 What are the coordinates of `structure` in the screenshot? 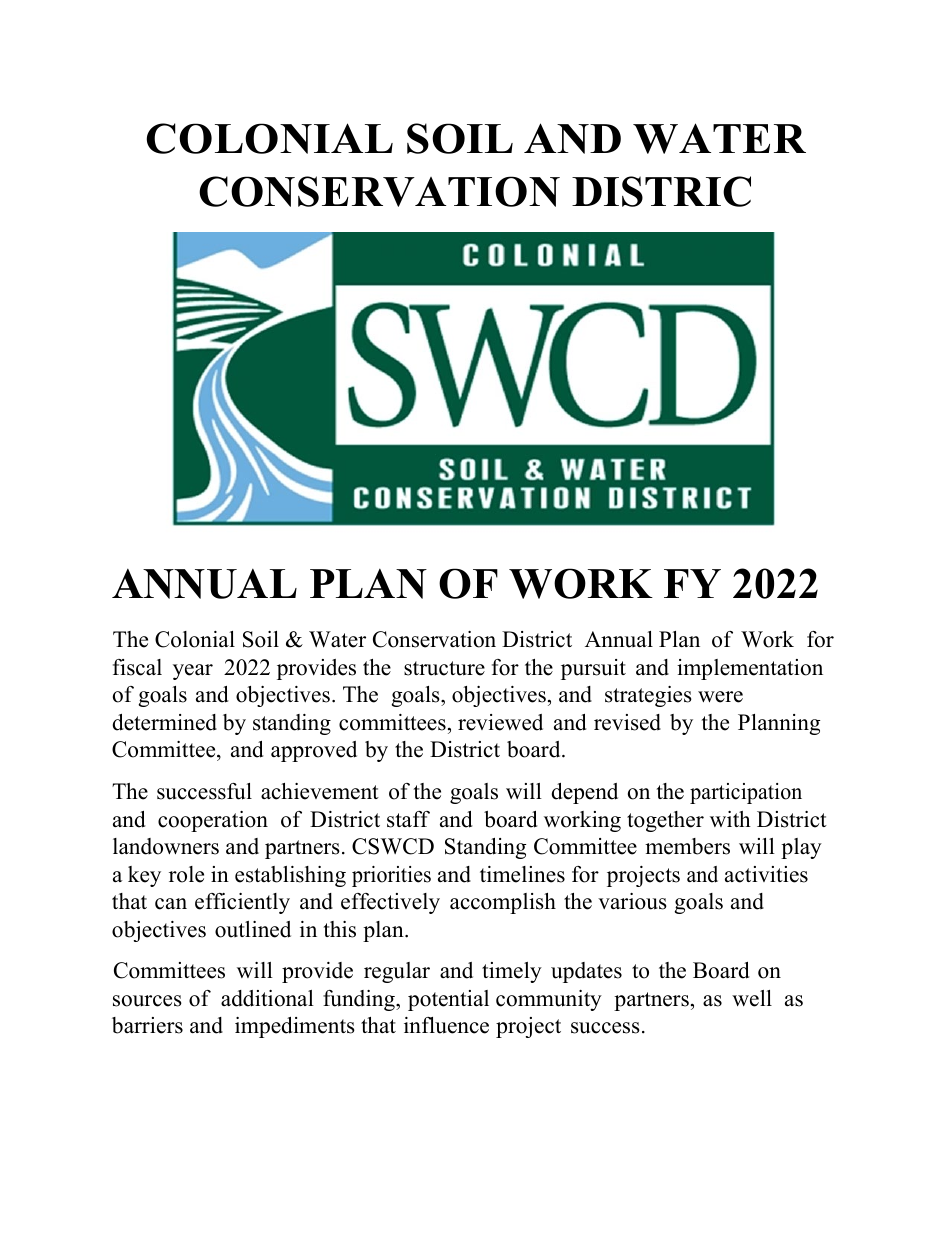 It's located at (444, 668).
